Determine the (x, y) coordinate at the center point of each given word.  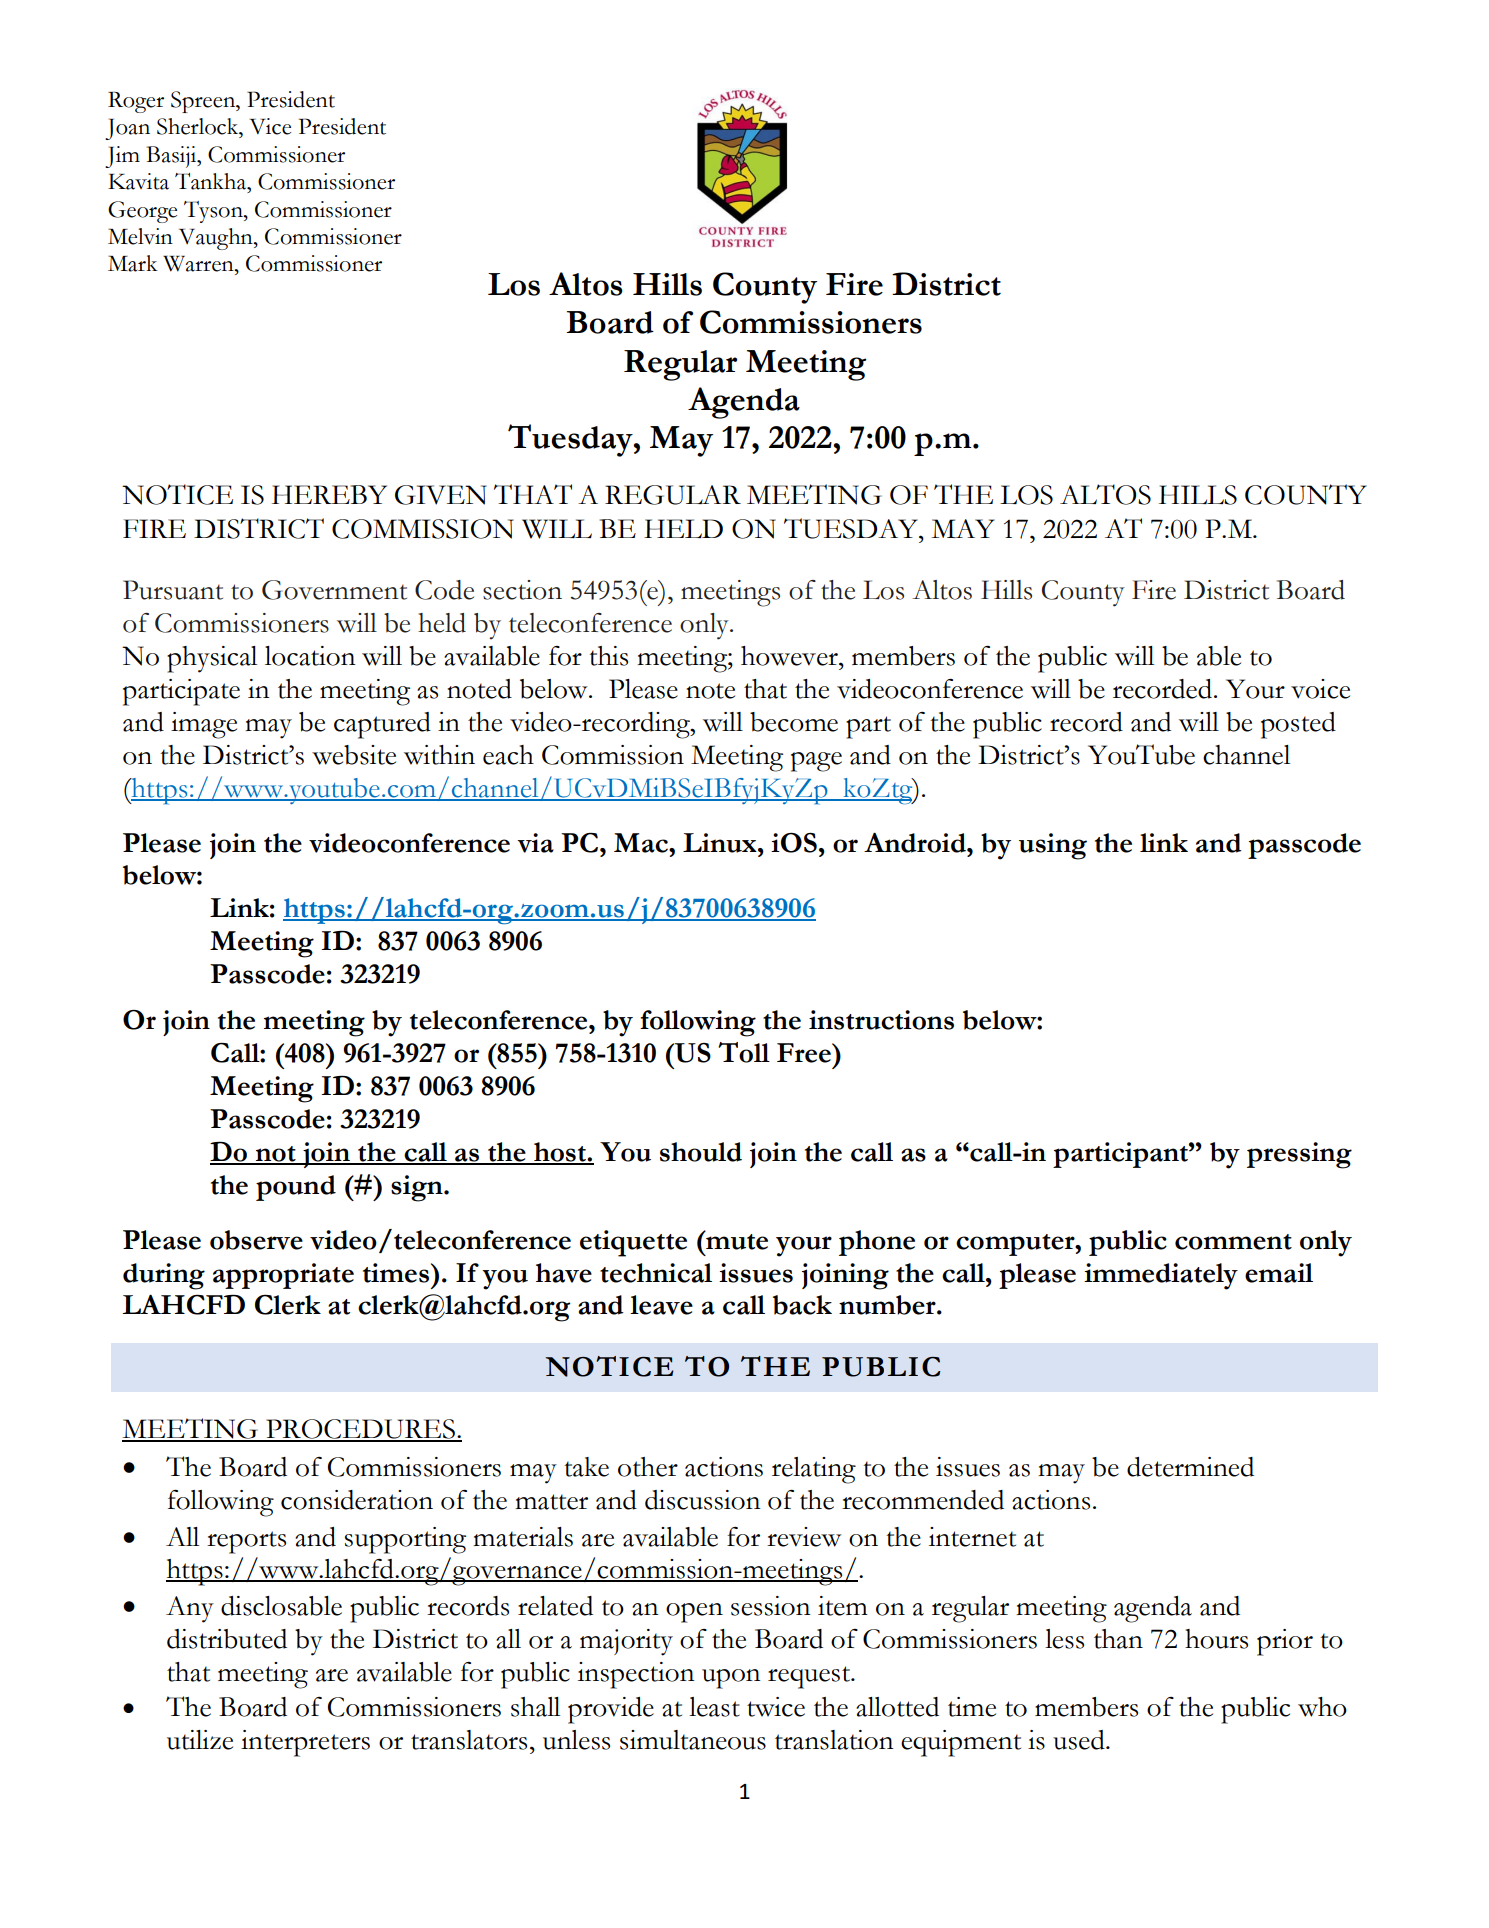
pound (296, 1188)
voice (1320, 689)
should (701, 1152)
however (790, 656)
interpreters (305, 1743)
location (310, 656)
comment (1233, 1242)
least (714, 1707)
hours (1216, 1639)
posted (1298, 725)
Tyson (214, 212)
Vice (270, 126)
